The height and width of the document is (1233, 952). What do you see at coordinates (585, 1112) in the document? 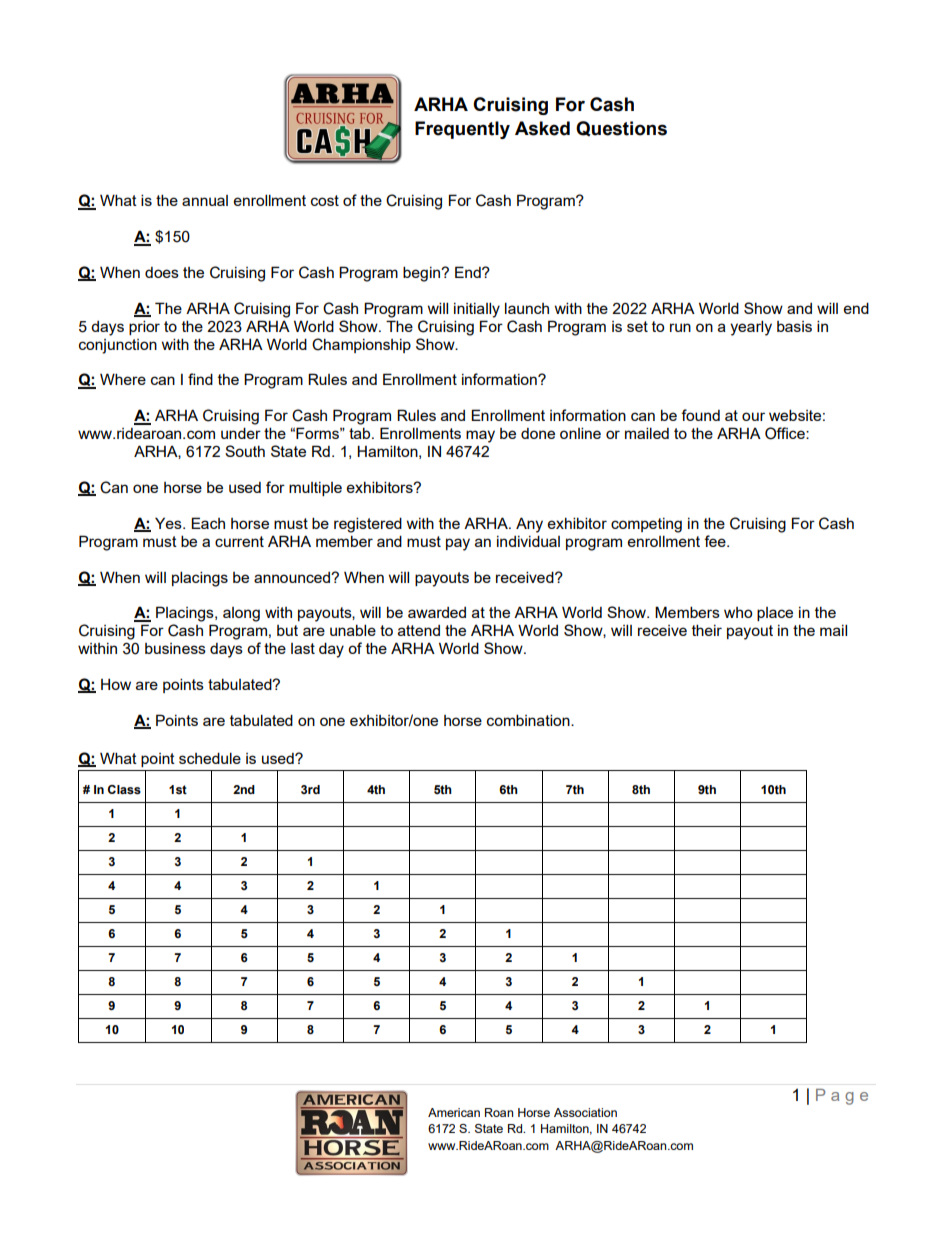
I see `Association` at bounding box center [585, 1112].
